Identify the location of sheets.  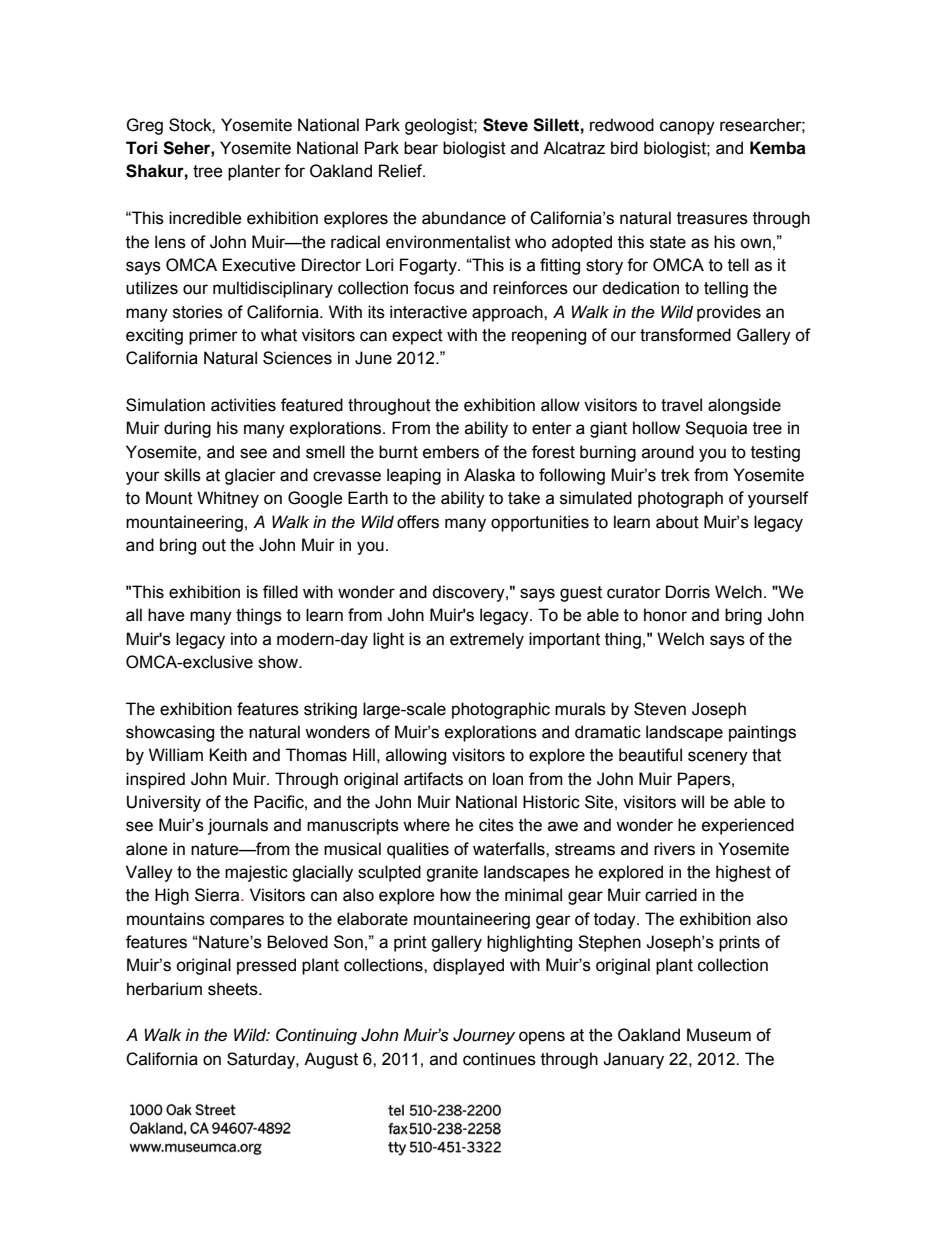
(234, 989).
